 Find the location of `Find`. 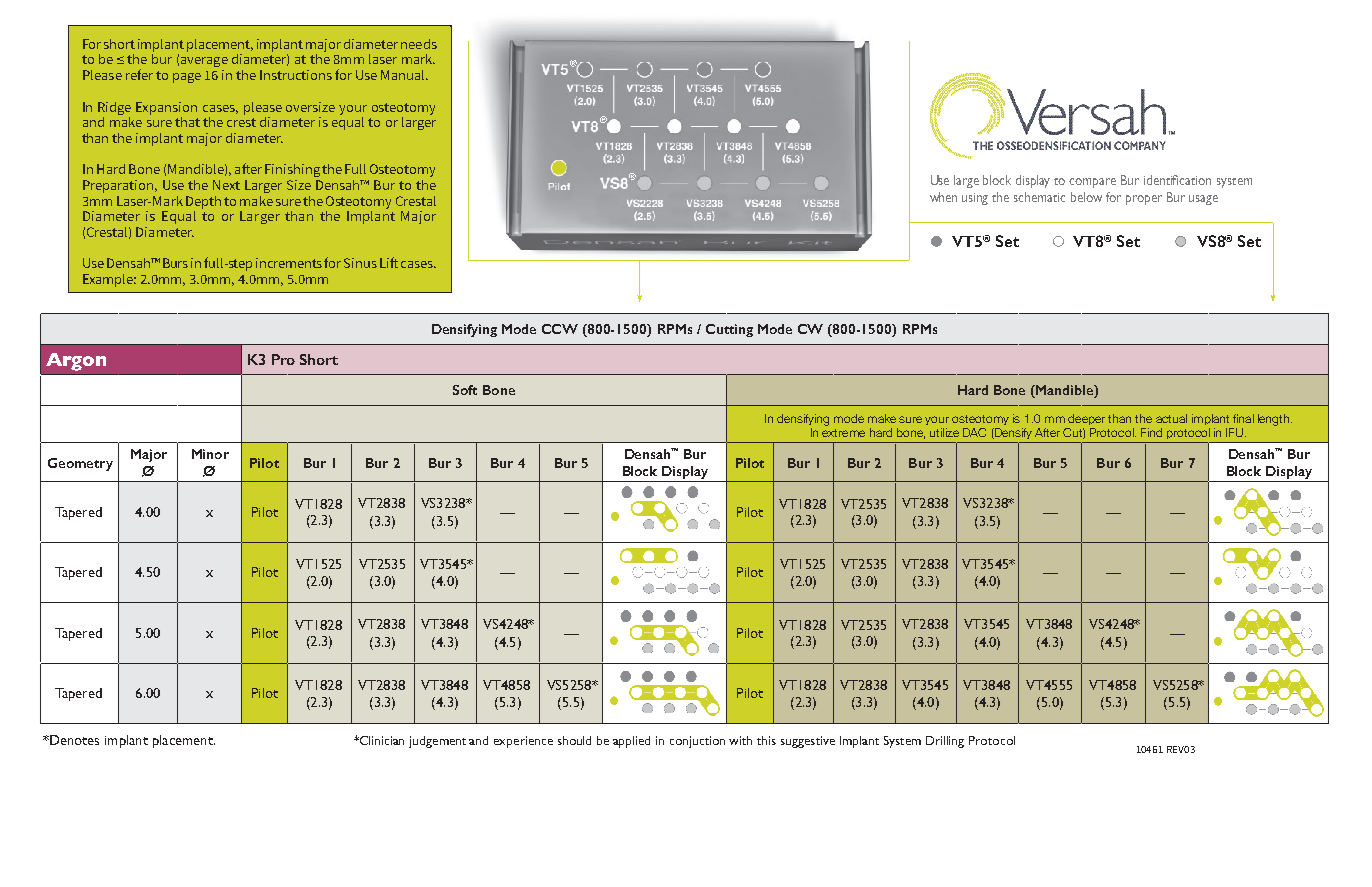

Find is located at coordinates (1151, 432).
